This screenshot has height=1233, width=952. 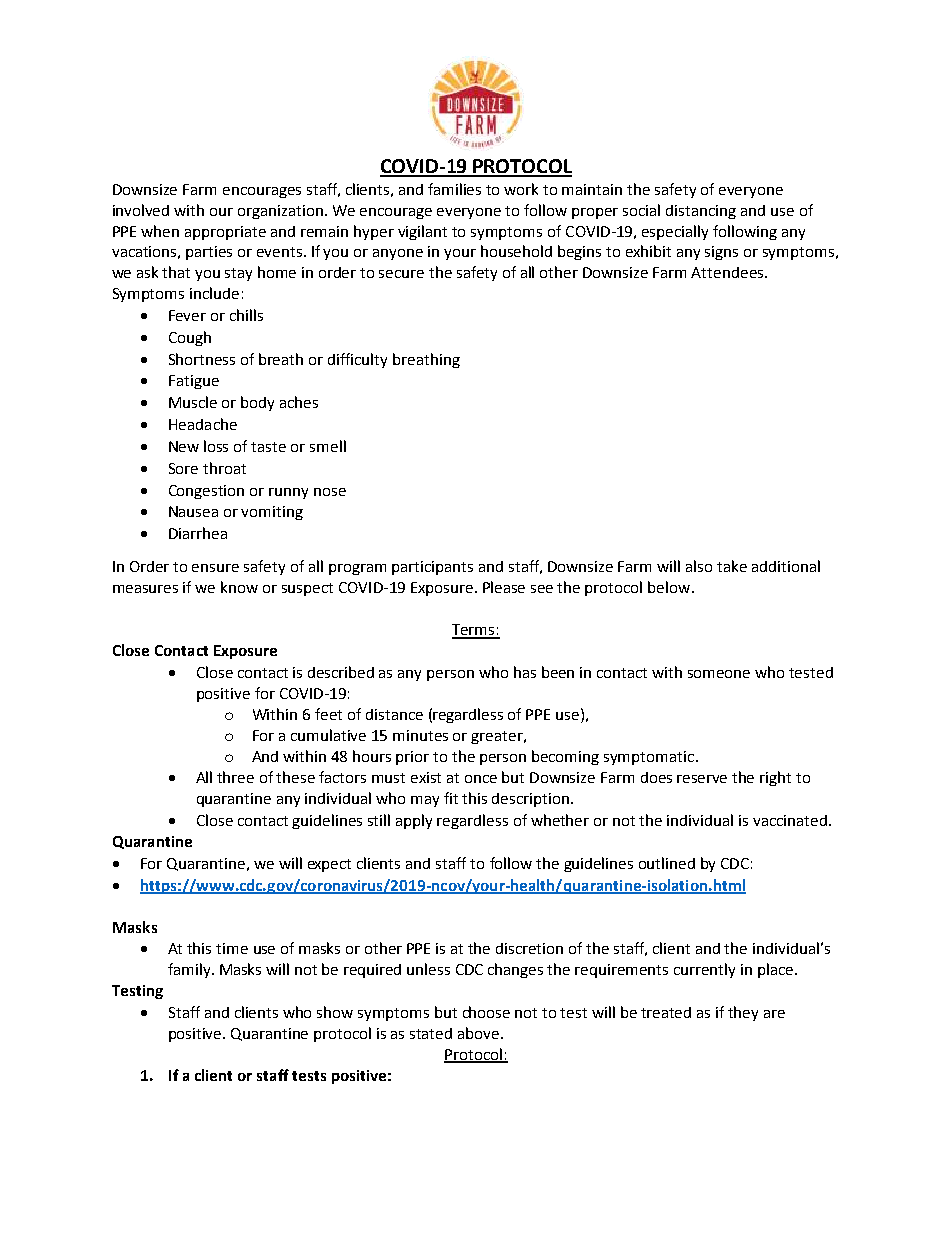 What do you see at coordinates (190, 970) in the screenshot?
I see `family` at bounding box center [190, 970].
